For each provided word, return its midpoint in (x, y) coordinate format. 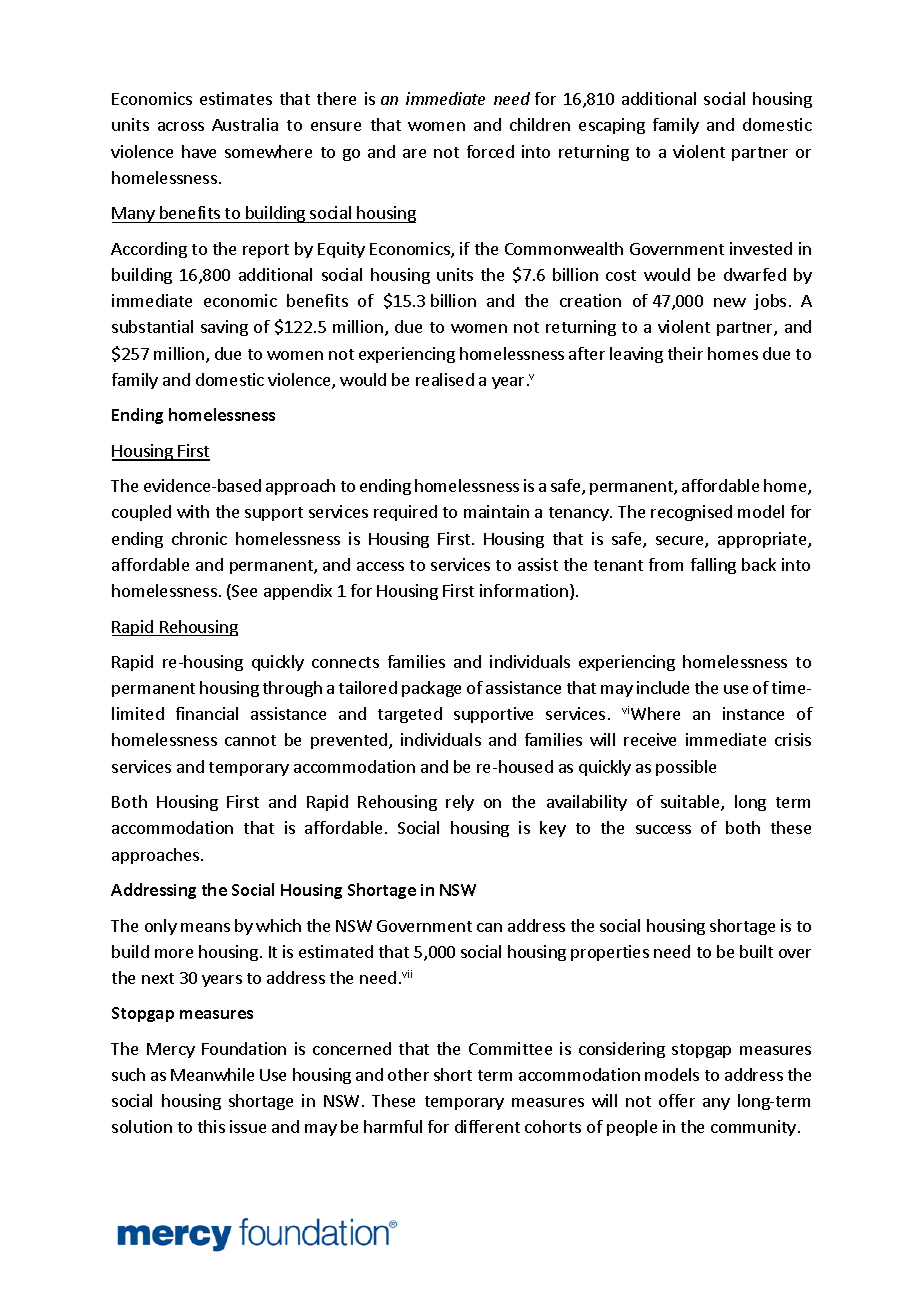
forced (490, 151)
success (663, 829)
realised (445, 379)
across (181, 126)
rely (460, 803)
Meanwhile (212, 1074)
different (487, 1126)
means (205, 927)
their (685, 353)
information (524, 590)
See (243, 592)
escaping (612, 126)
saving (224, 328)
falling (713, 566)
